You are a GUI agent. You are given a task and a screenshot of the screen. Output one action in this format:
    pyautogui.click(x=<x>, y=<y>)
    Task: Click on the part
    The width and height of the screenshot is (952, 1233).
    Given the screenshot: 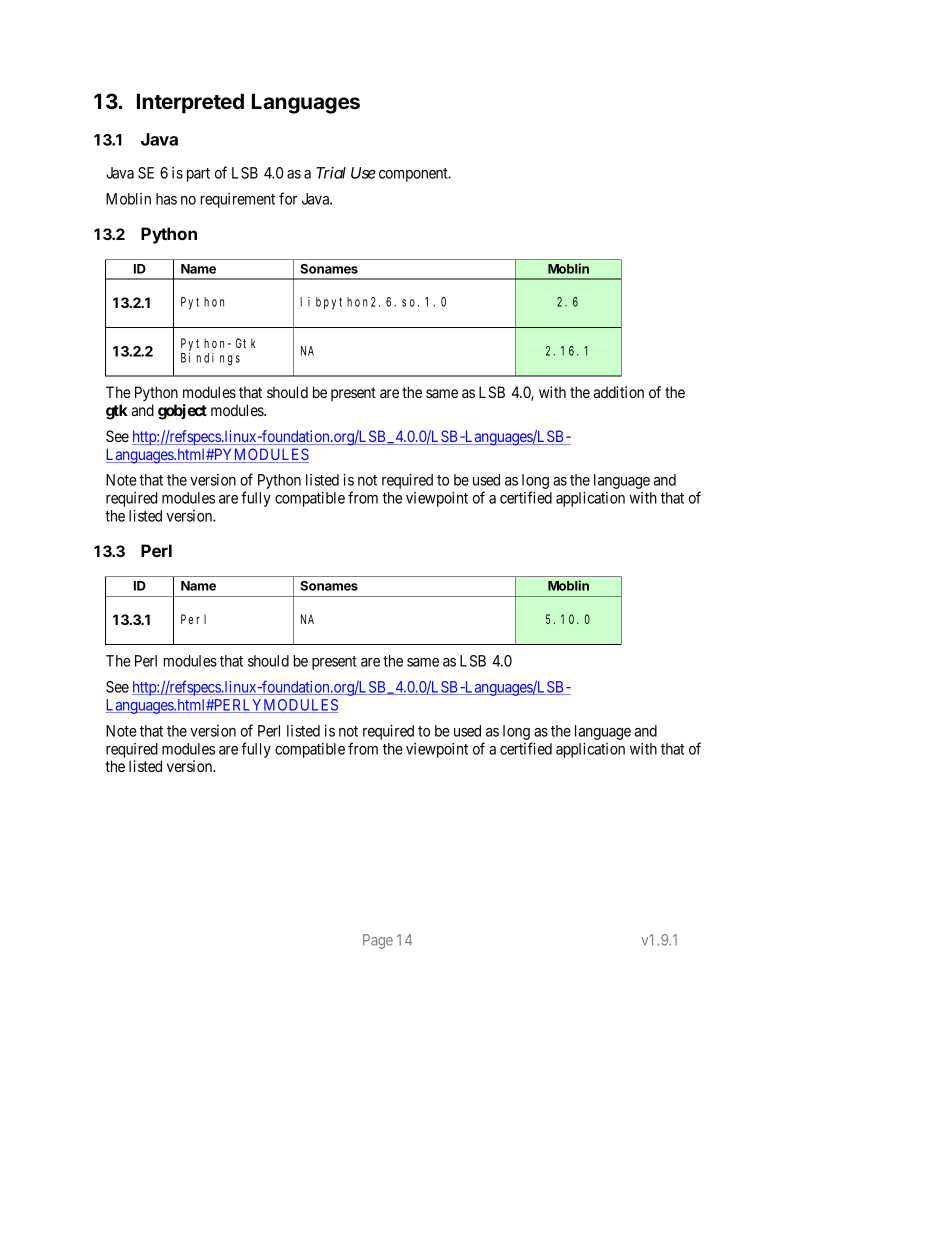 What is the action you would take?
    pyautogui.click(x=198, y=175)
